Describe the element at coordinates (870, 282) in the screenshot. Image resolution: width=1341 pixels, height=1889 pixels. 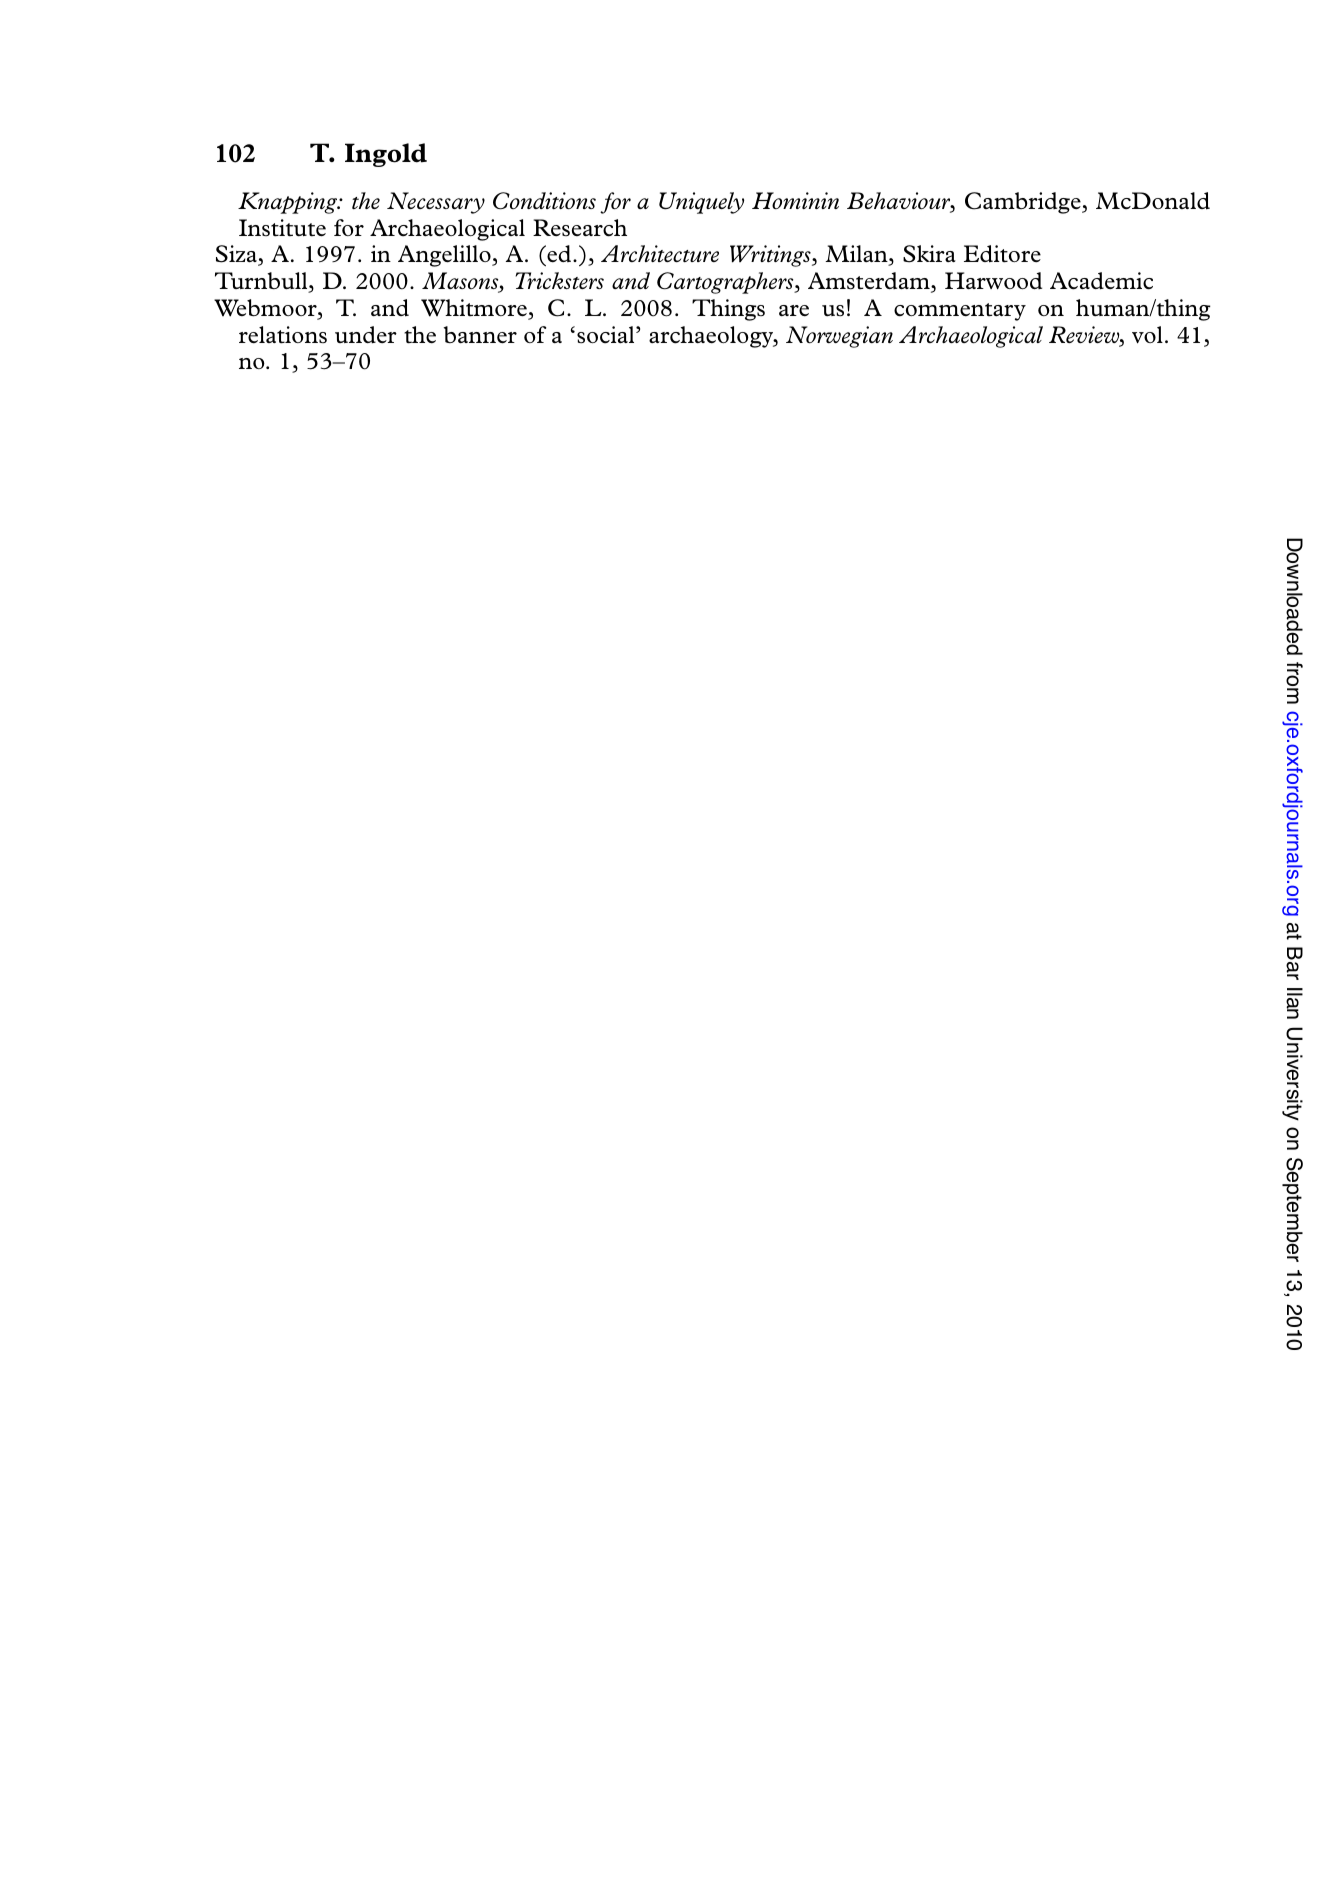
I see `Amsterdam` at that location.
